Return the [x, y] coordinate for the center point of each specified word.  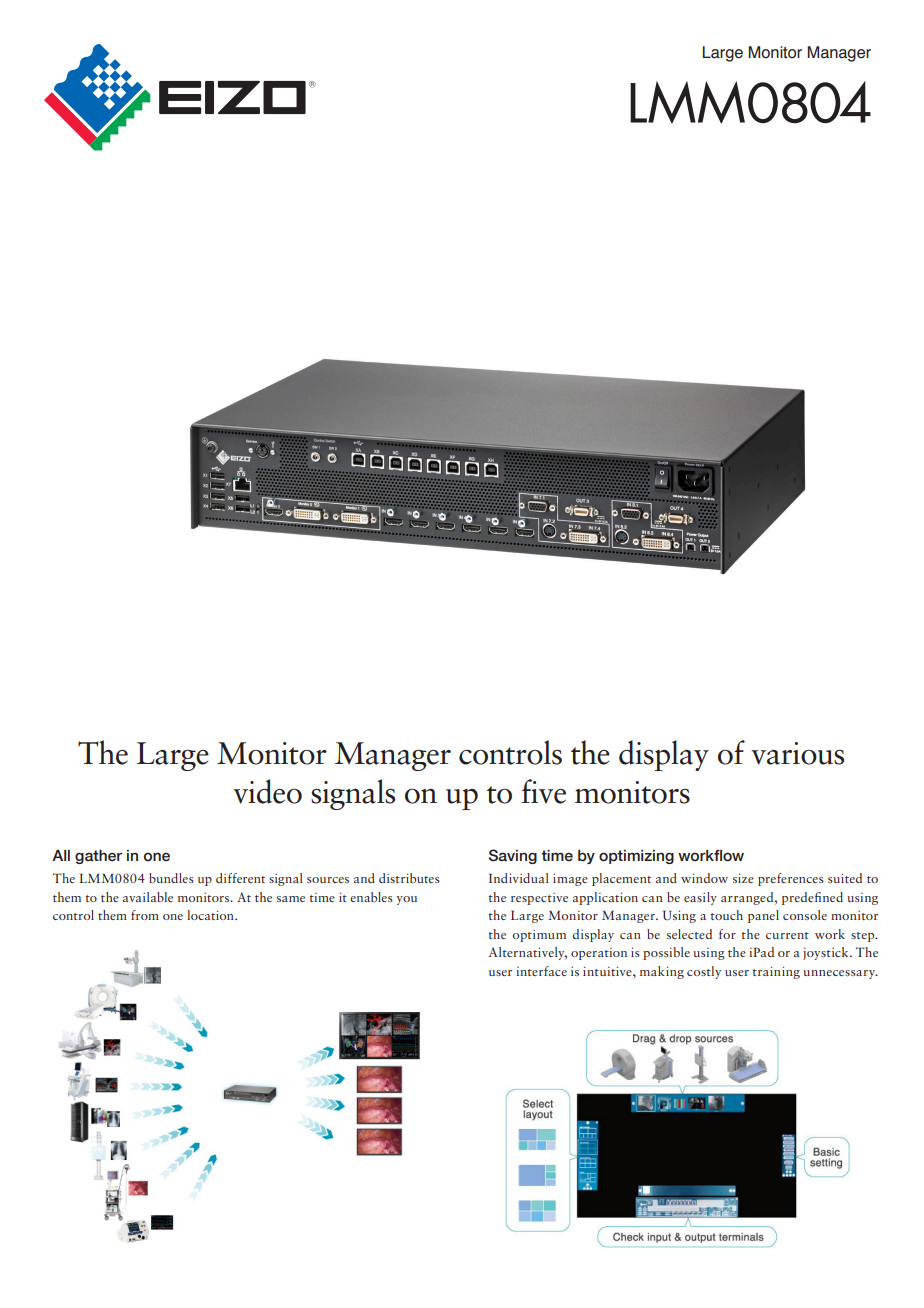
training [776, 972]
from [145, 915]
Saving [513, 856]
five [543, 791]
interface [541, 971]
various [797, 753]
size [743, 878]
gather [98, 857]
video [267, 791]
